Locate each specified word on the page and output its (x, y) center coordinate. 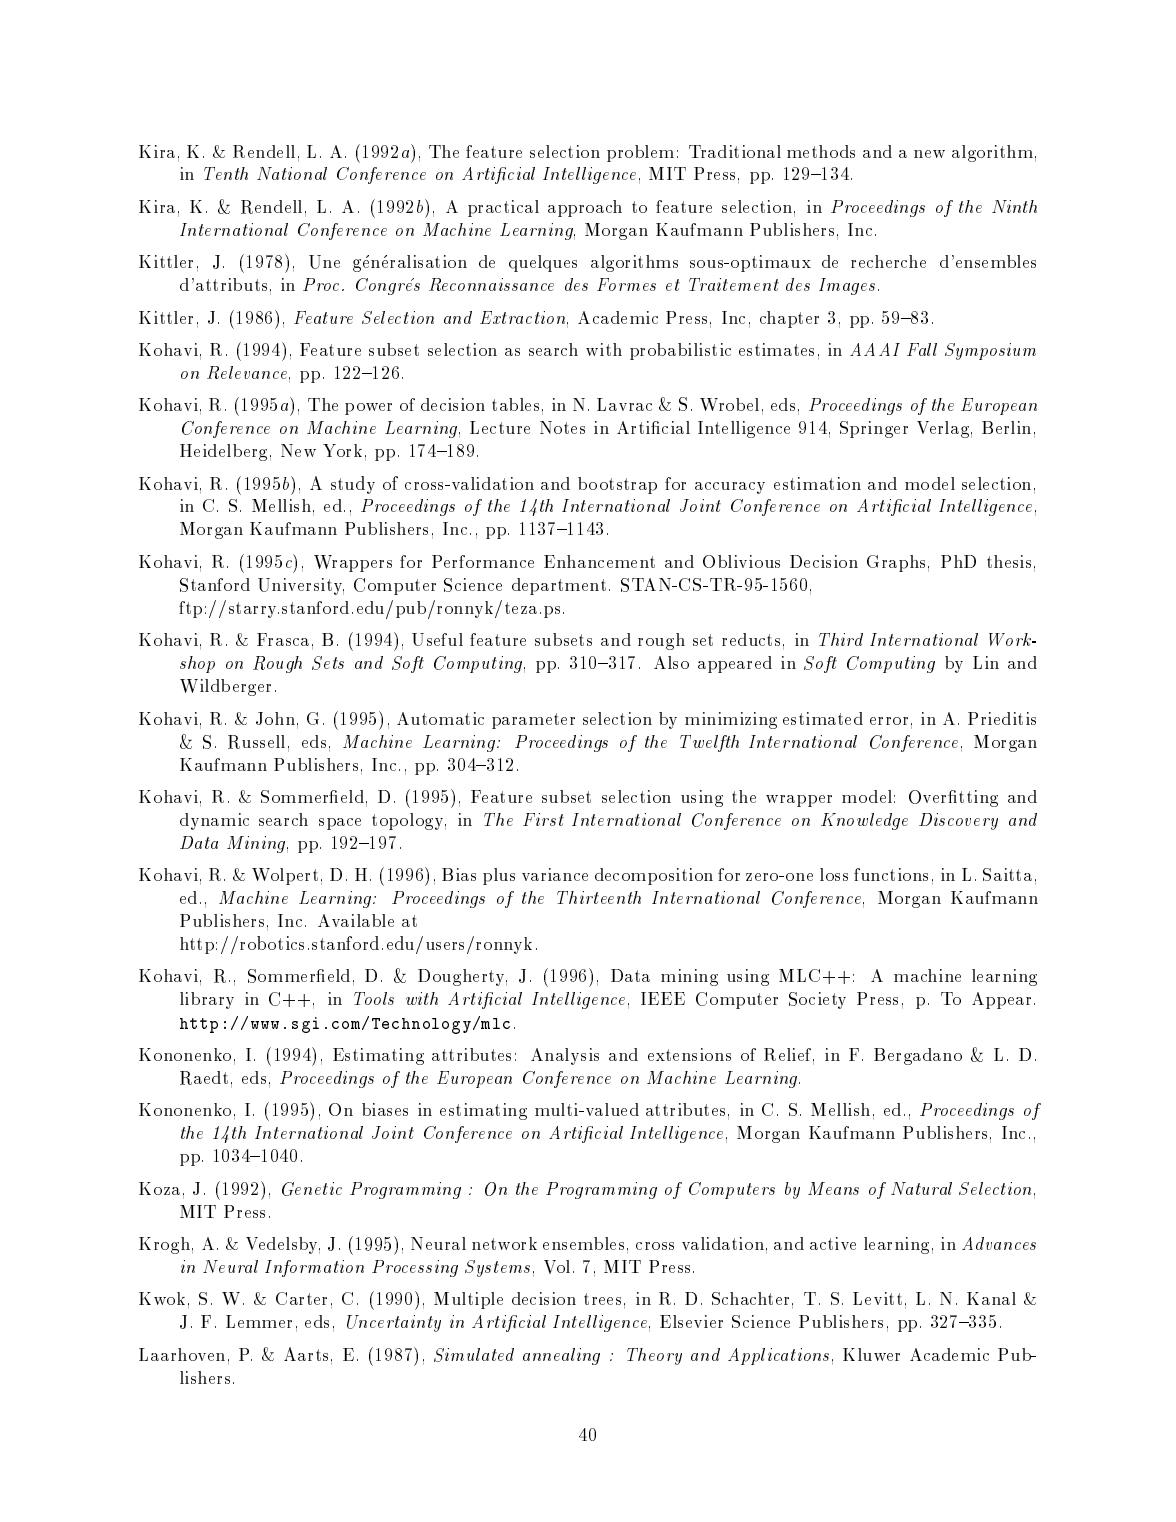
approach (585, 208)
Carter (301, 1298)
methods (821, 151)
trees (602, 1299)
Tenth (226, 173)
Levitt (877, 1298)
